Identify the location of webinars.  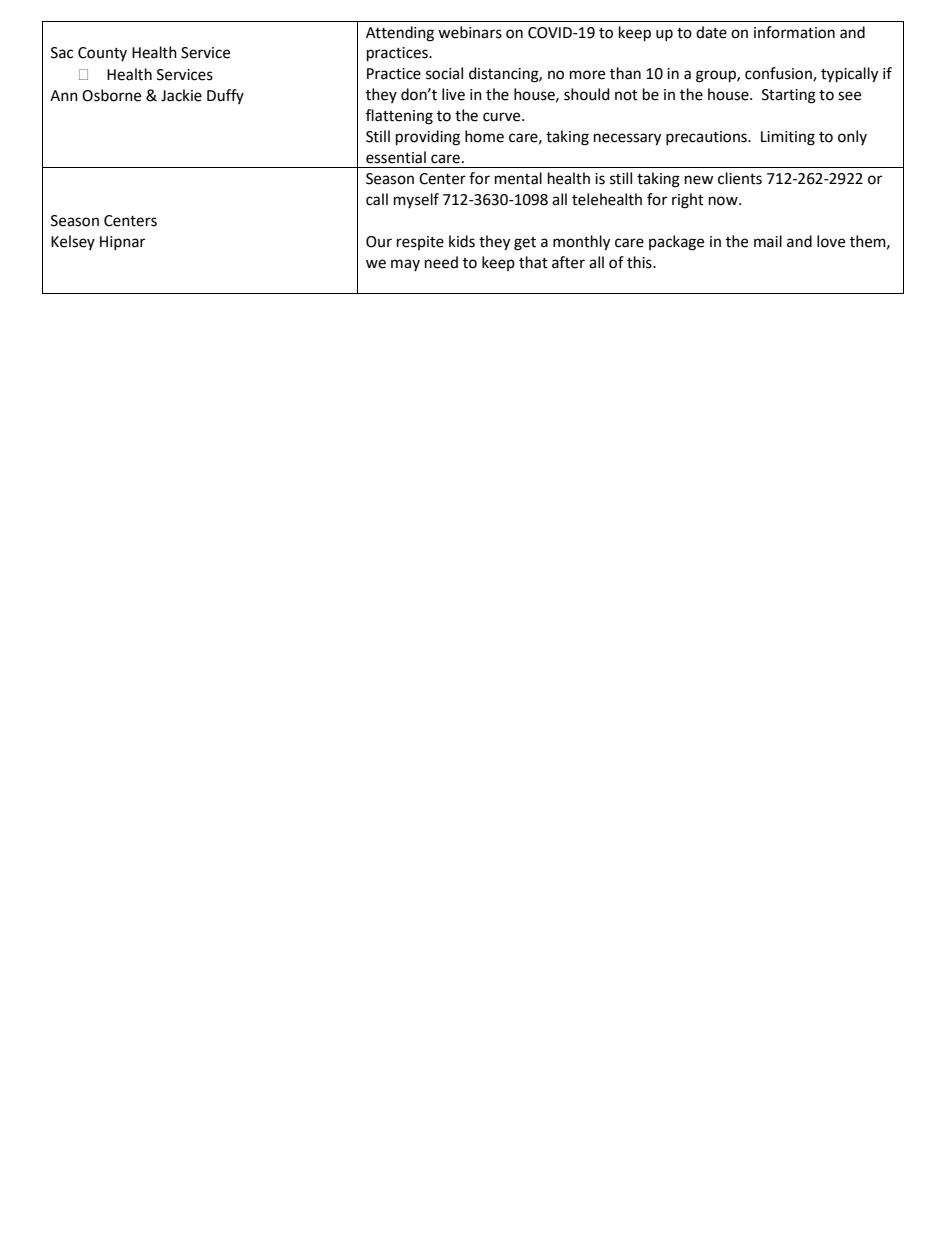
(470, 32).
